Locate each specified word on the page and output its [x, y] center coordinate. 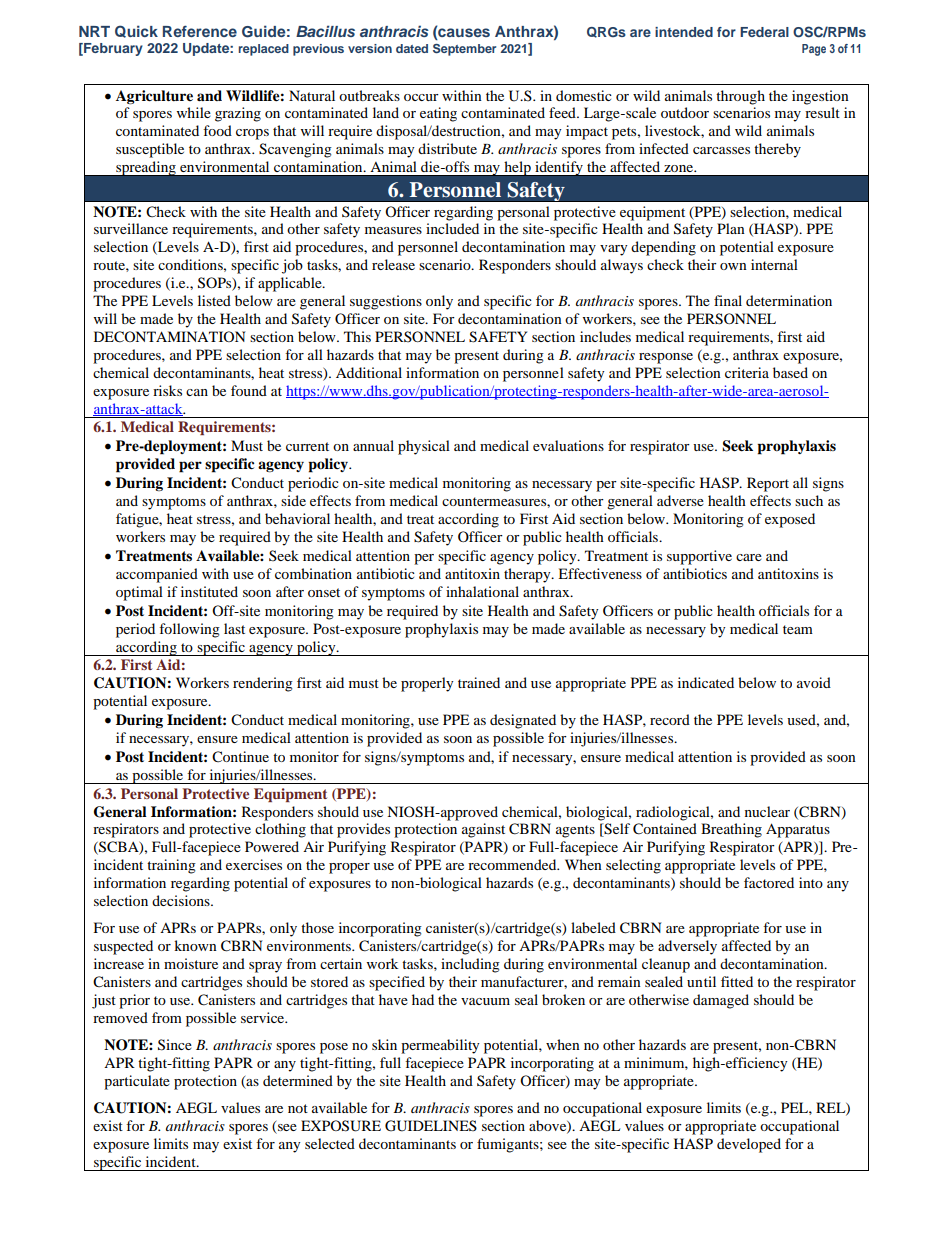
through [740, 97]
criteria [747, 372]
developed [749, 1145]
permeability [440, 1046]
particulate [137, 1082]
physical [424, 447]
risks [167, 390]
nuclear [767, 811]
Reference [200, 31]
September [464, 50]
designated [523, 721]
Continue [240, 757]
